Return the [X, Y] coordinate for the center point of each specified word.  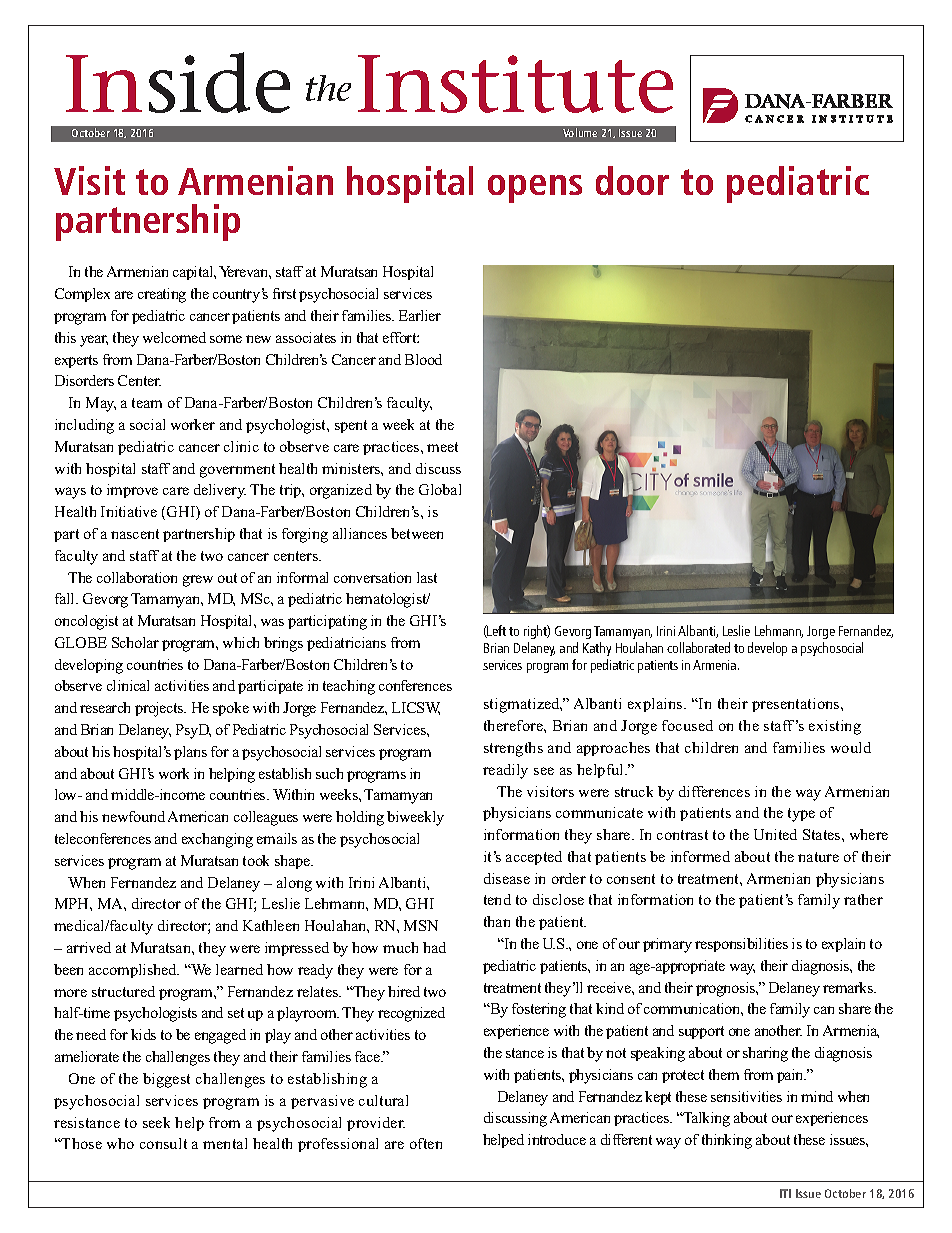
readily [505, 771]
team [147, 403]
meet [442, 447]
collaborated [698, 647]
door [632, 180]
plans [190, 753]
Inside [178, 82]
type [801, 815]
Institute [515, 84]
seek [156, 1122]
